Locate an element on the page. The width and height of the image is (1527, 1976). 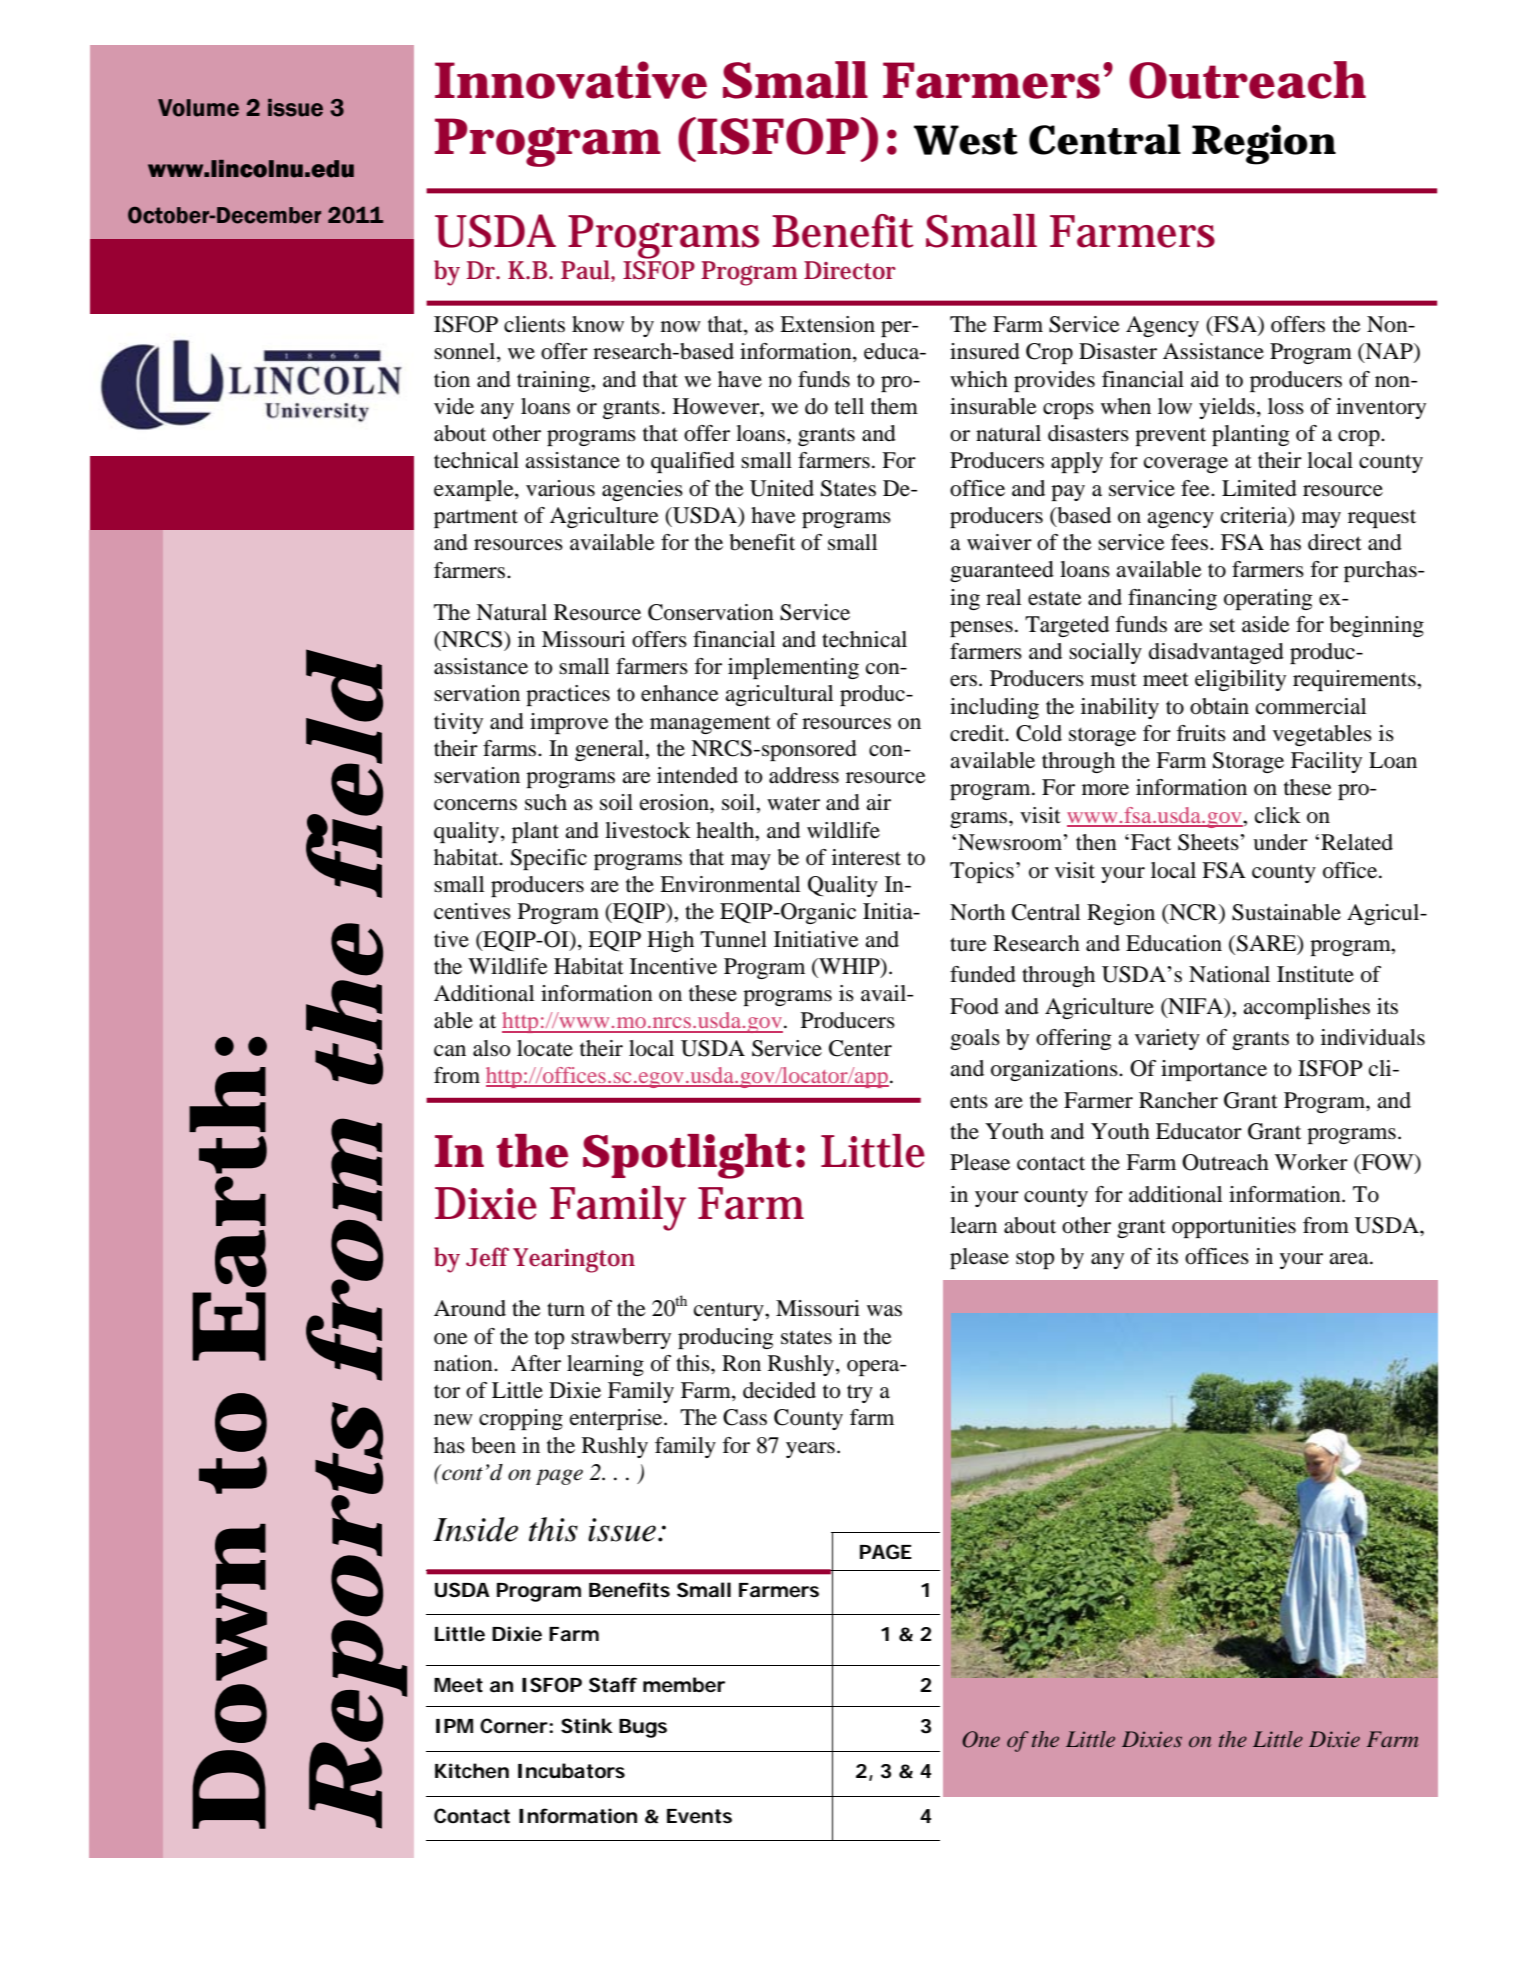
can is located at coordinates (450, 1051).
